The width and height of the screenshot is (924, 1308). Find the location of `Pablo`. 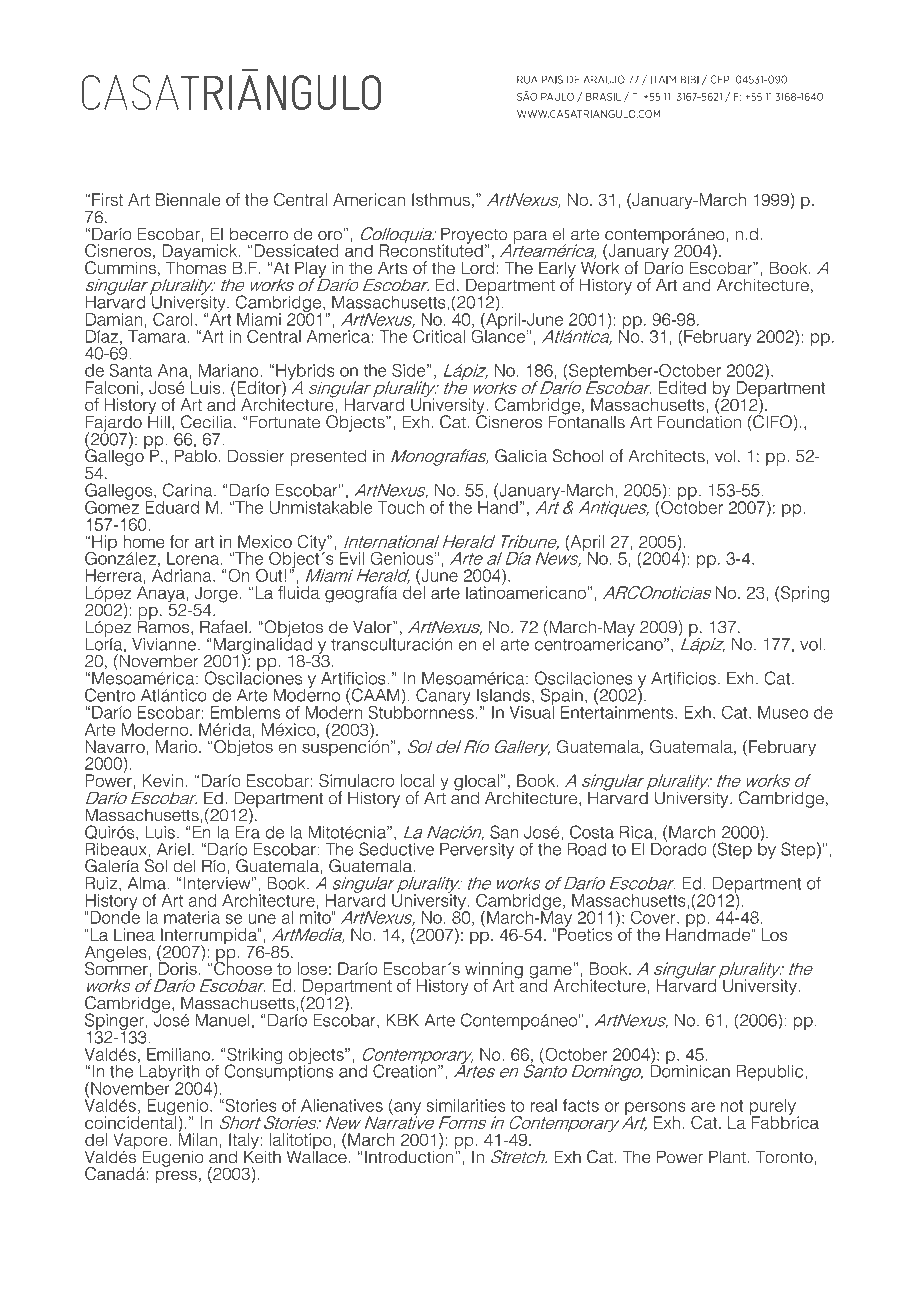

Pablo is located at coordinates (196, 455).
